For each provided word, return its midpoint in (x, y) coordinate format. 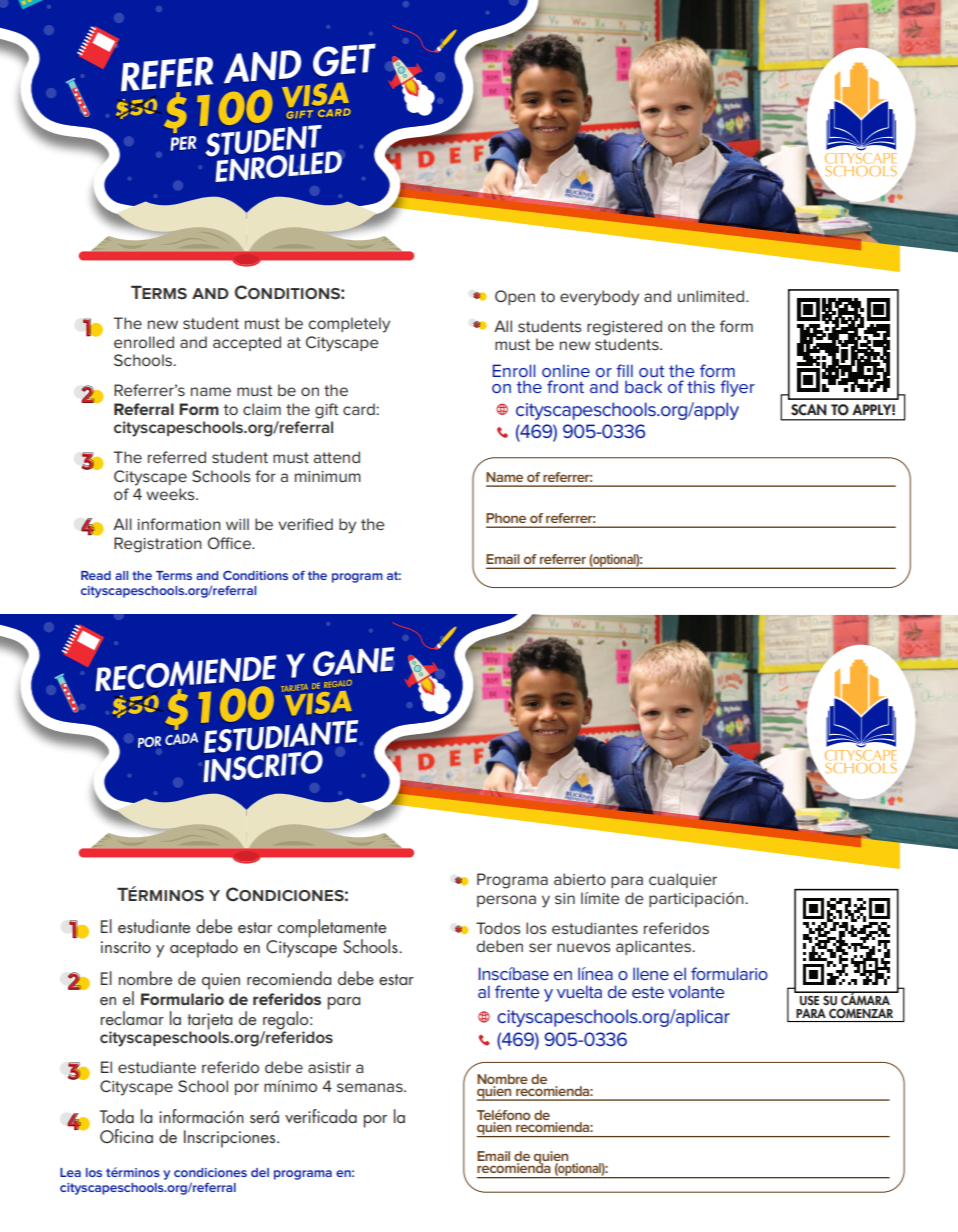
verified (305, 524)
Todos (498, 928)
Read (96, 575)
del (260, 1172)
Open (515, 297)
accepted (247, 343)
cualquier (683, 880)
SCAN (809, 410)
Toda (117, 1116)
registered (624, 328)
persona (506, 901)
